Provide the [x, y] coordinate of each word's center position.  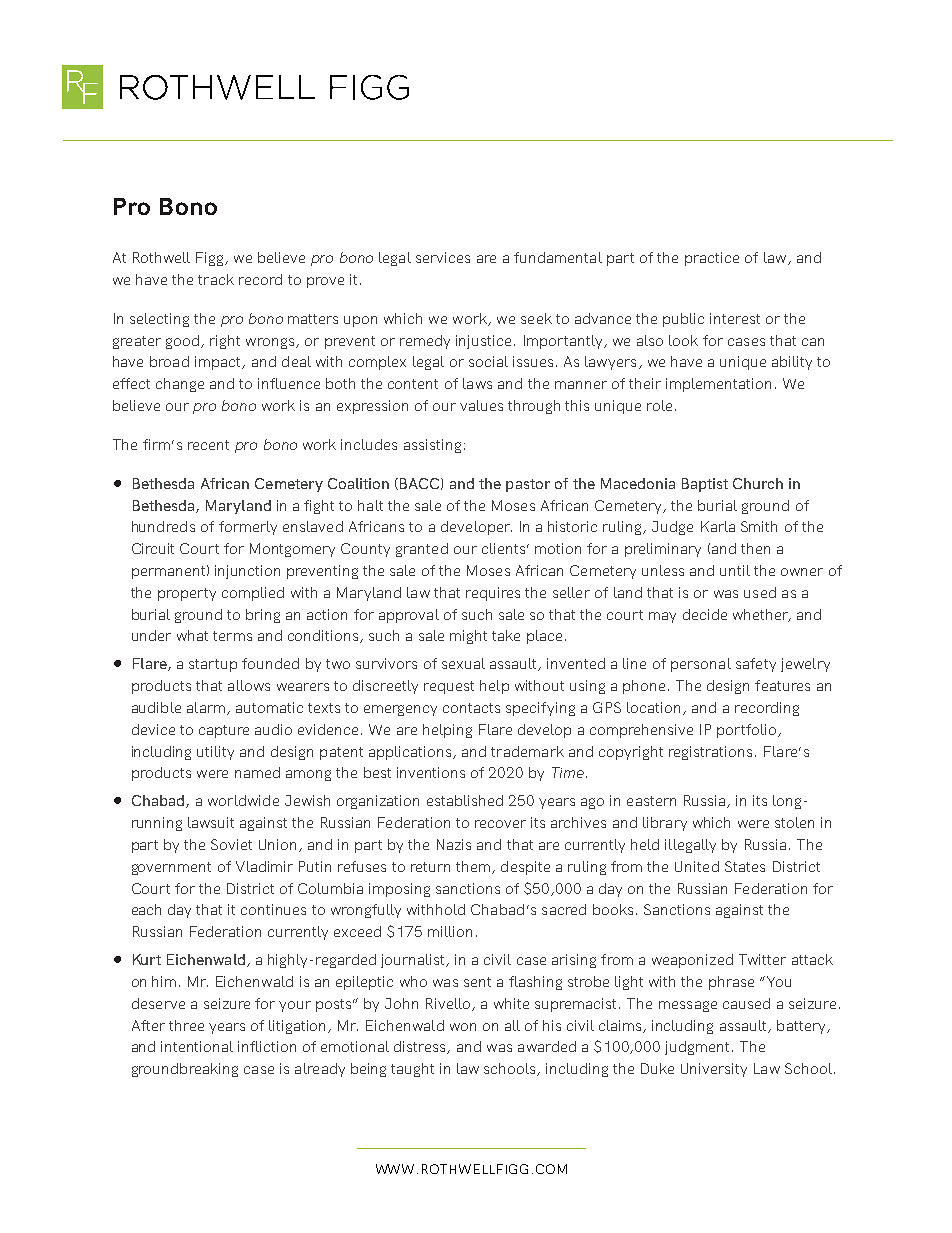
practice [712, 259]
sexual [463, 663]
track [216, 279]
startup [213, 665]
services [443, 257]
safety [756, 665]
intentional [197, 1046]
